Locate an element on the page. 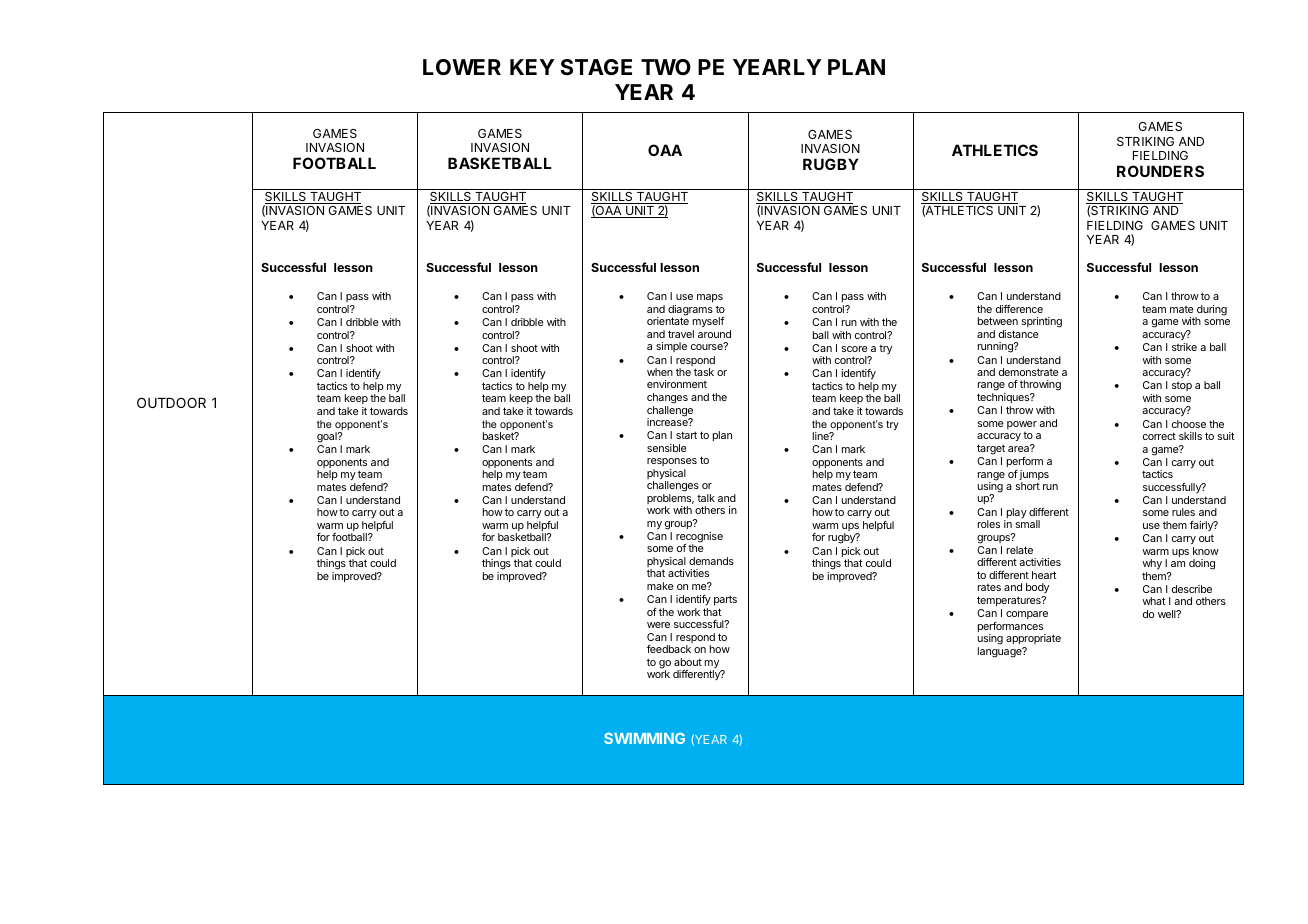 The height and width of the page is (924, 1308). ROUNDERS is located at coordinates (1160, 171).
